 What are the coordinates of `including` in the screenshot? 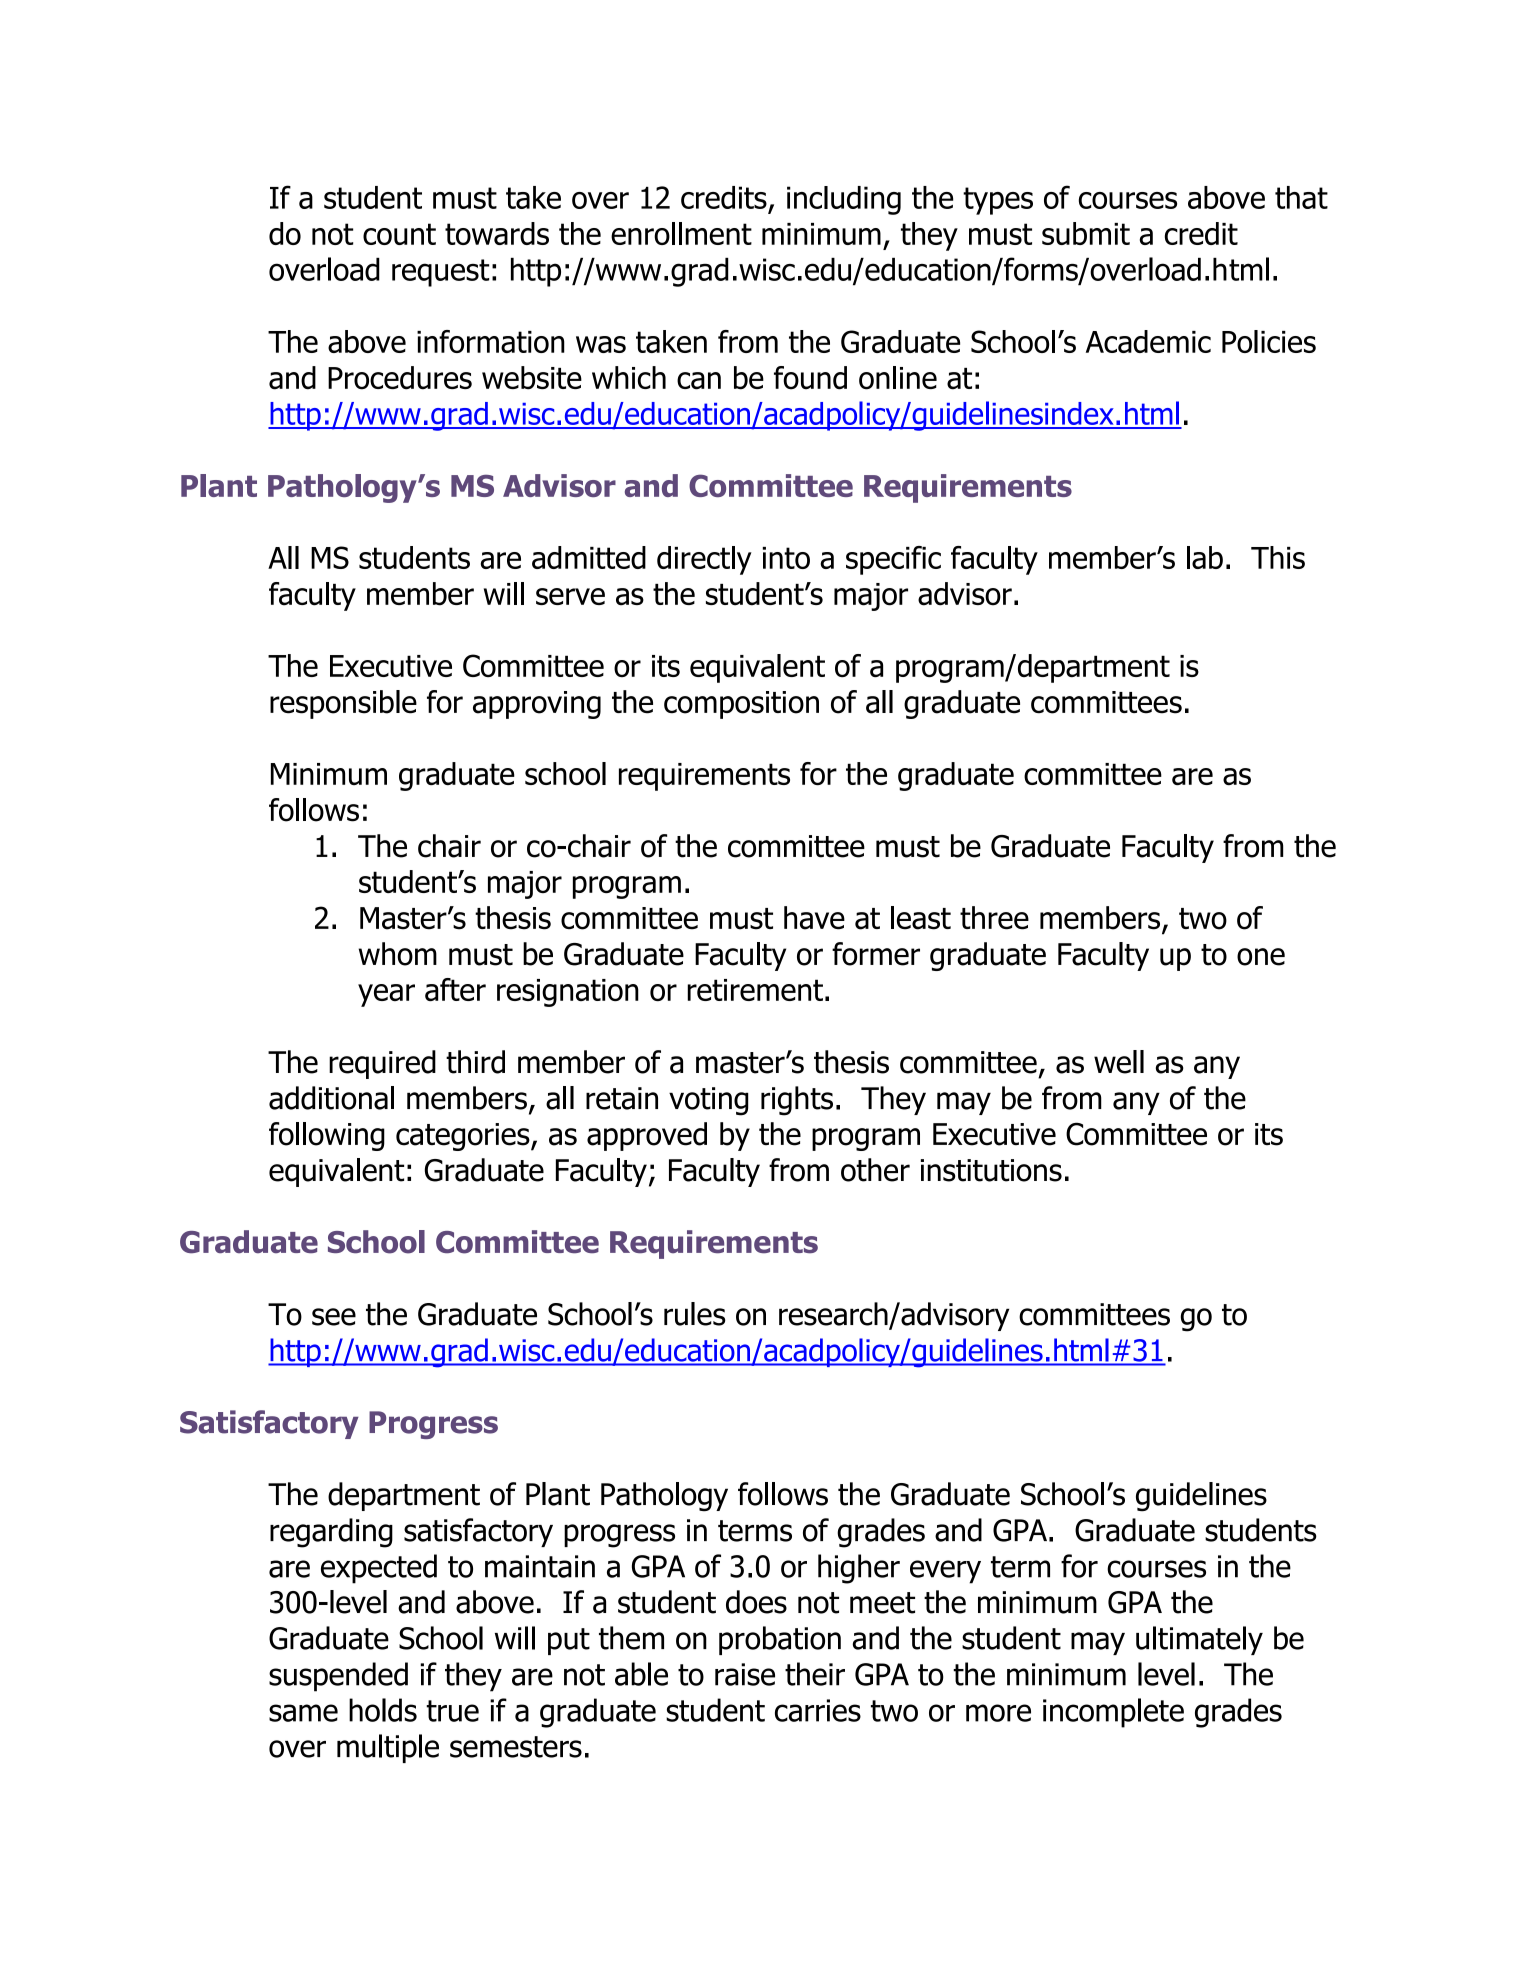 It's located at (844, 200).
